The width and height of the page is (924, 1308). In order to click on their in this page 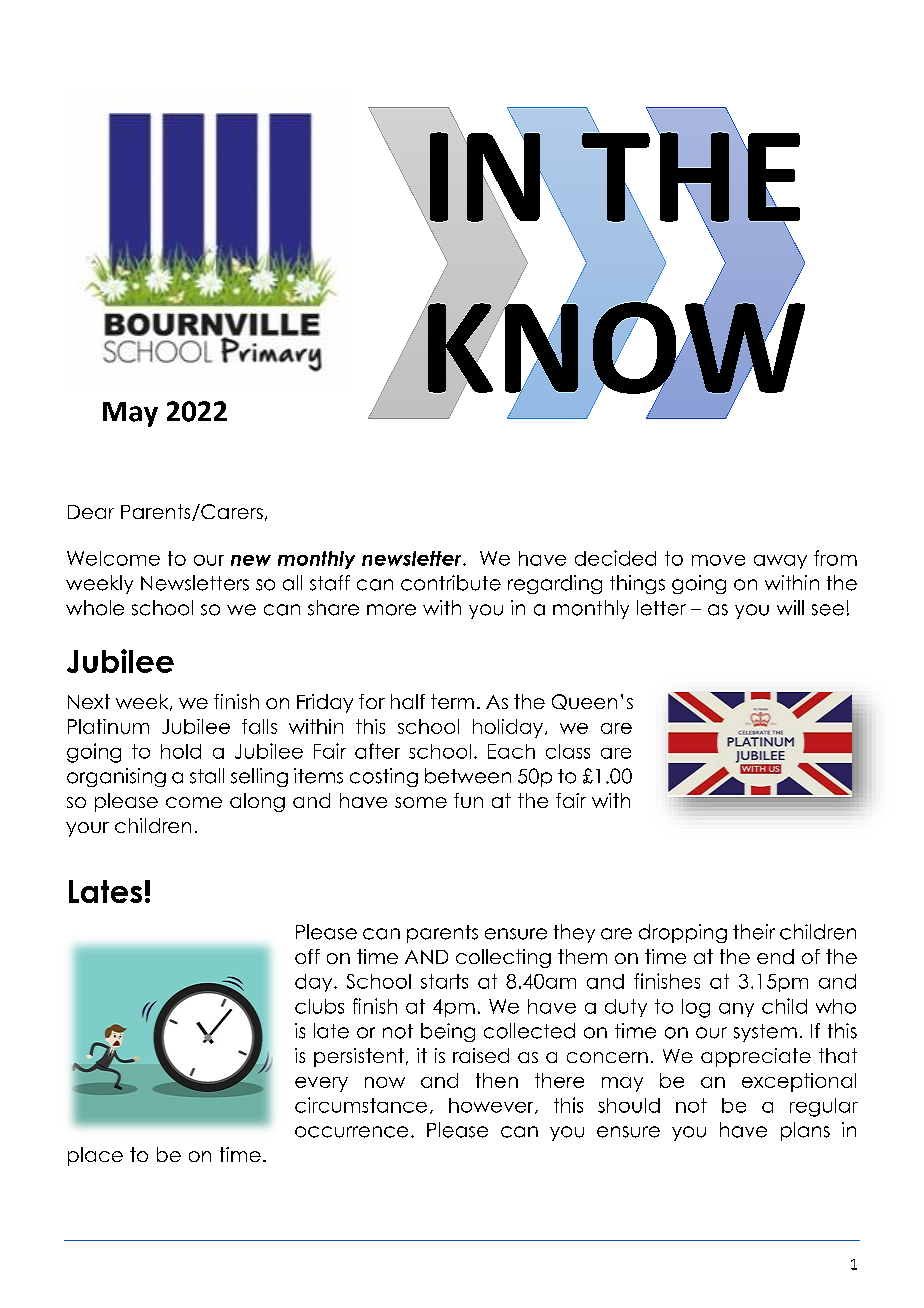, I will do `click(754, 932)`.
